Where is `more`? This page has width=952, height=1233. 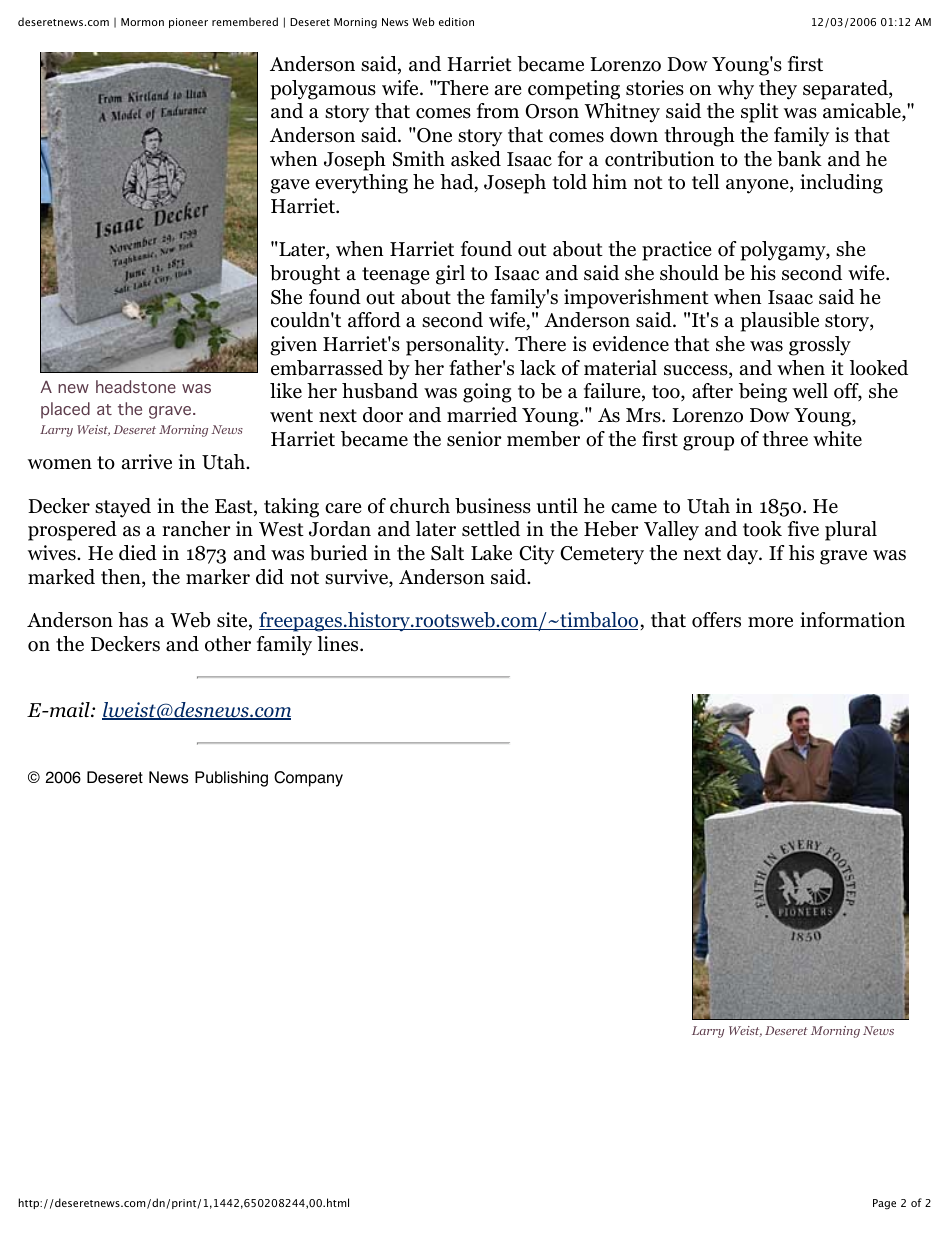
more is located at coordinates (770, 622).
